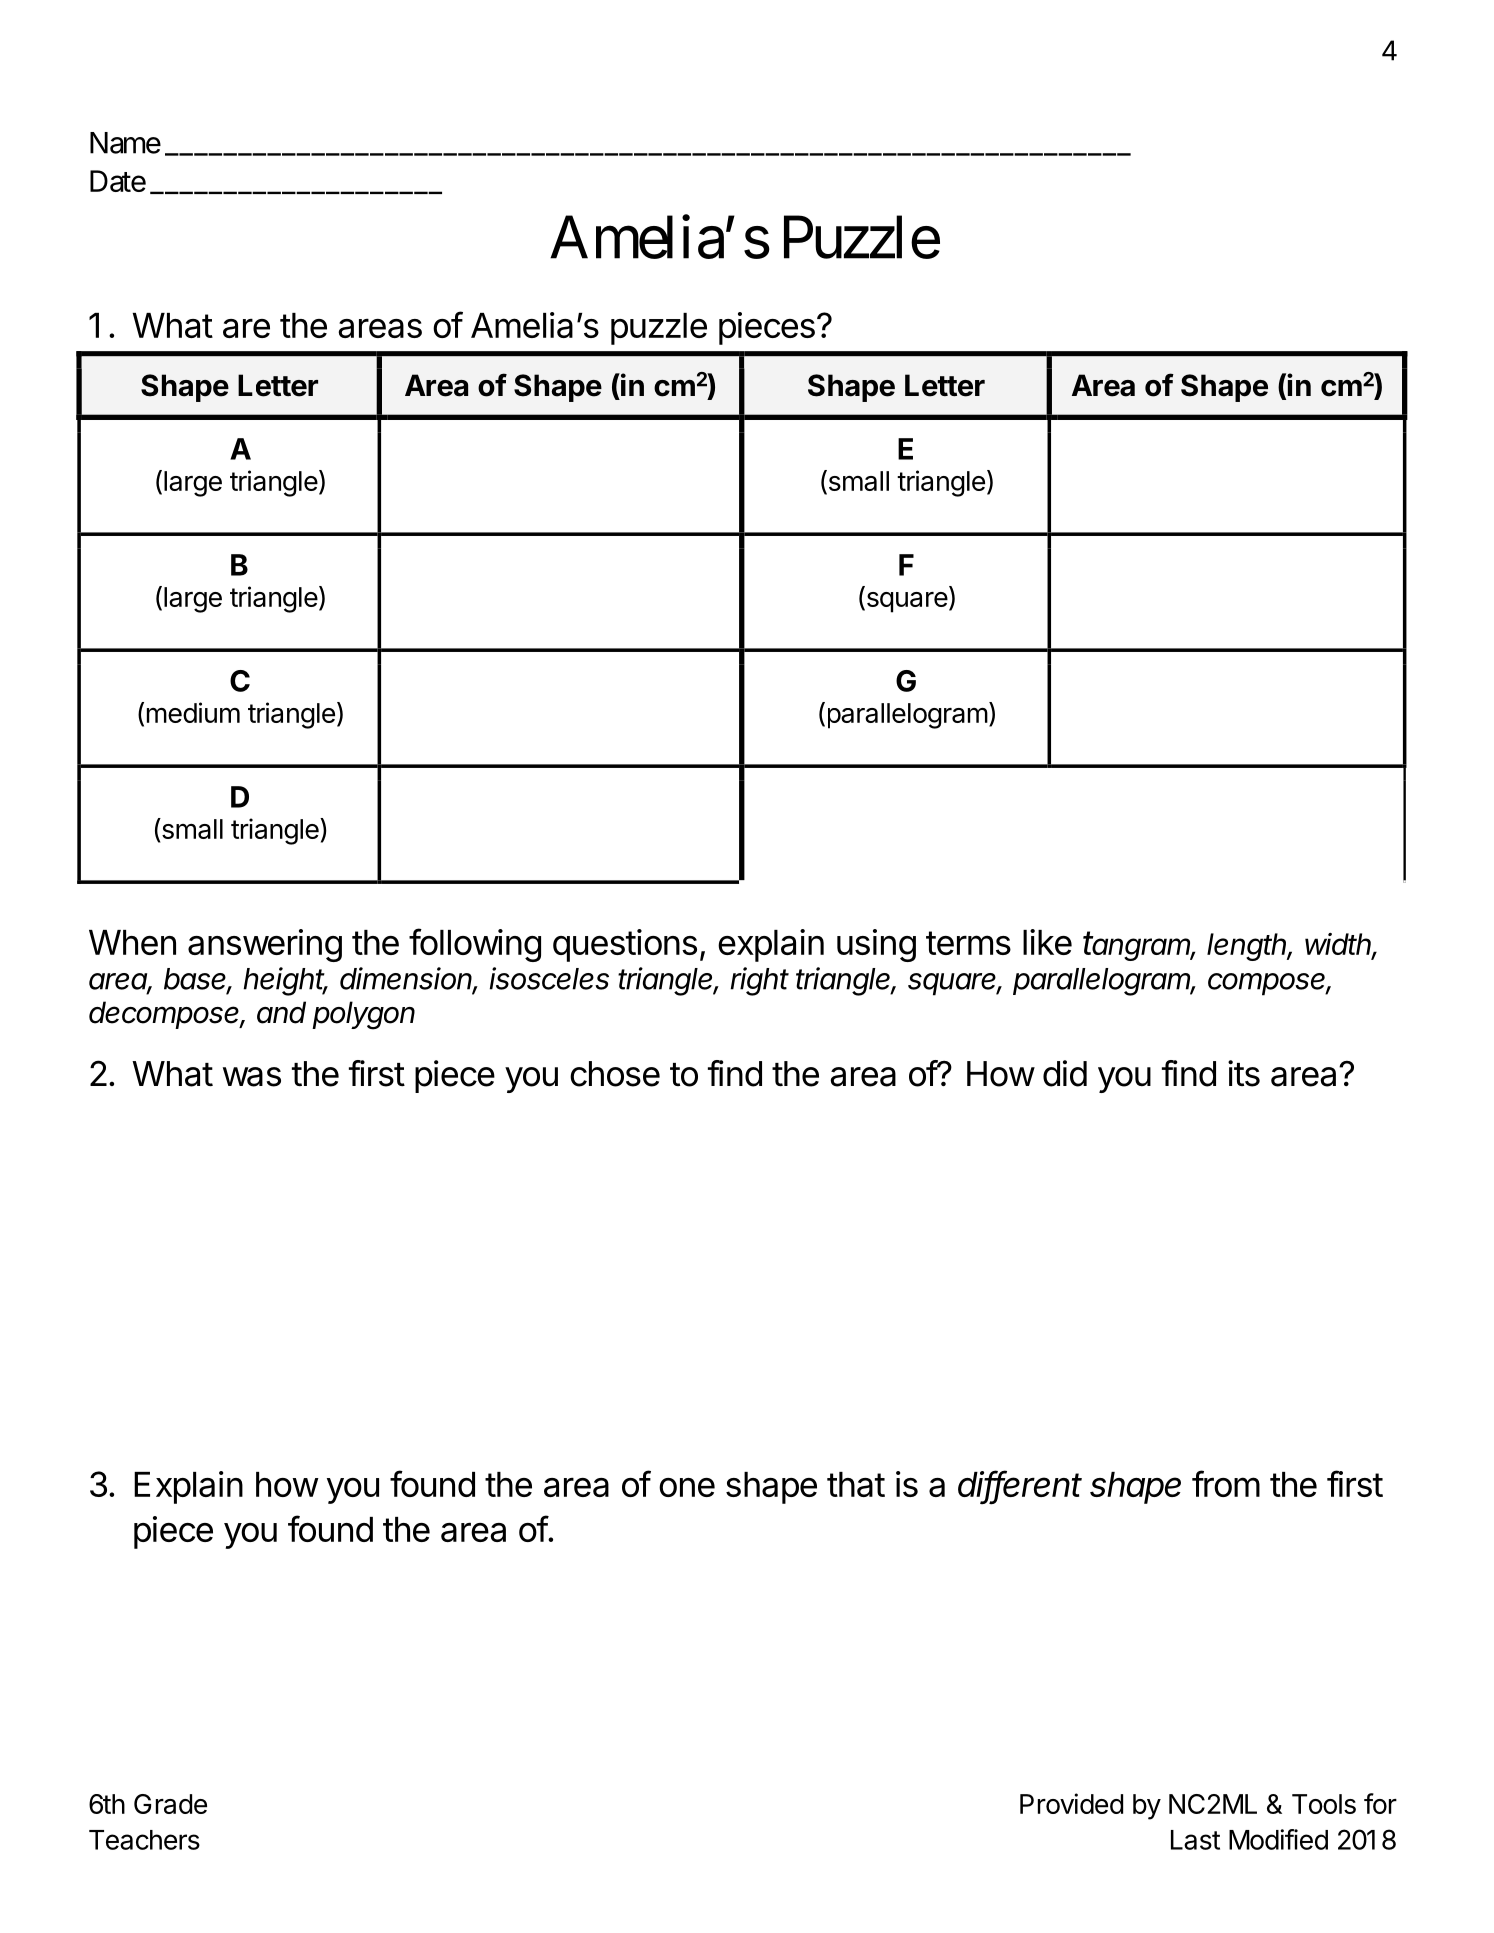  I want to click on chose, so click(615, 1074).
